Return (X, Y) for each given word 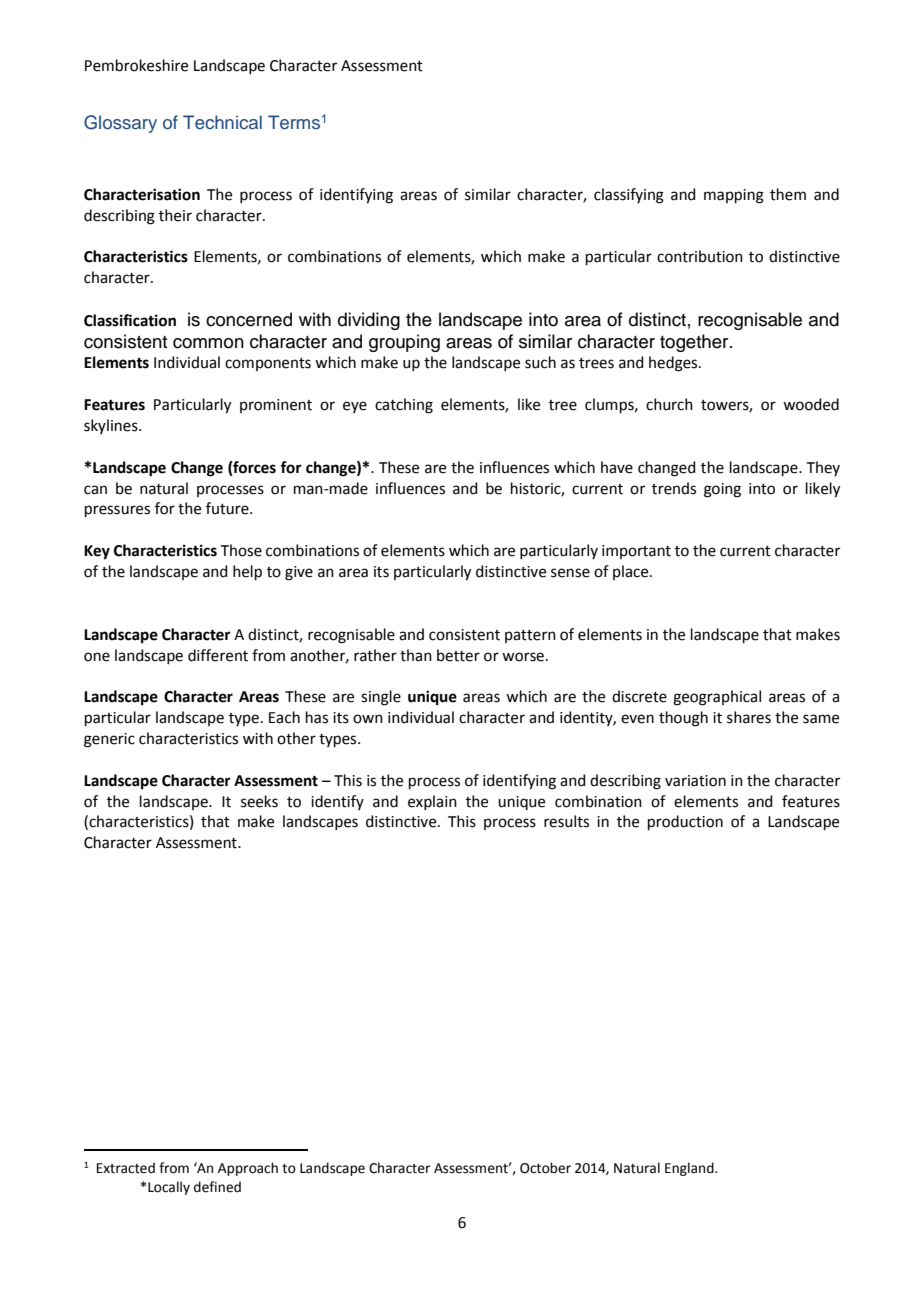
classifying (629, 196)
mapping (734, 196)
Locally (169, 1188)
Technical (222, 122)
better (458, 655)
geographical (717, 698)
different (218, 655)
